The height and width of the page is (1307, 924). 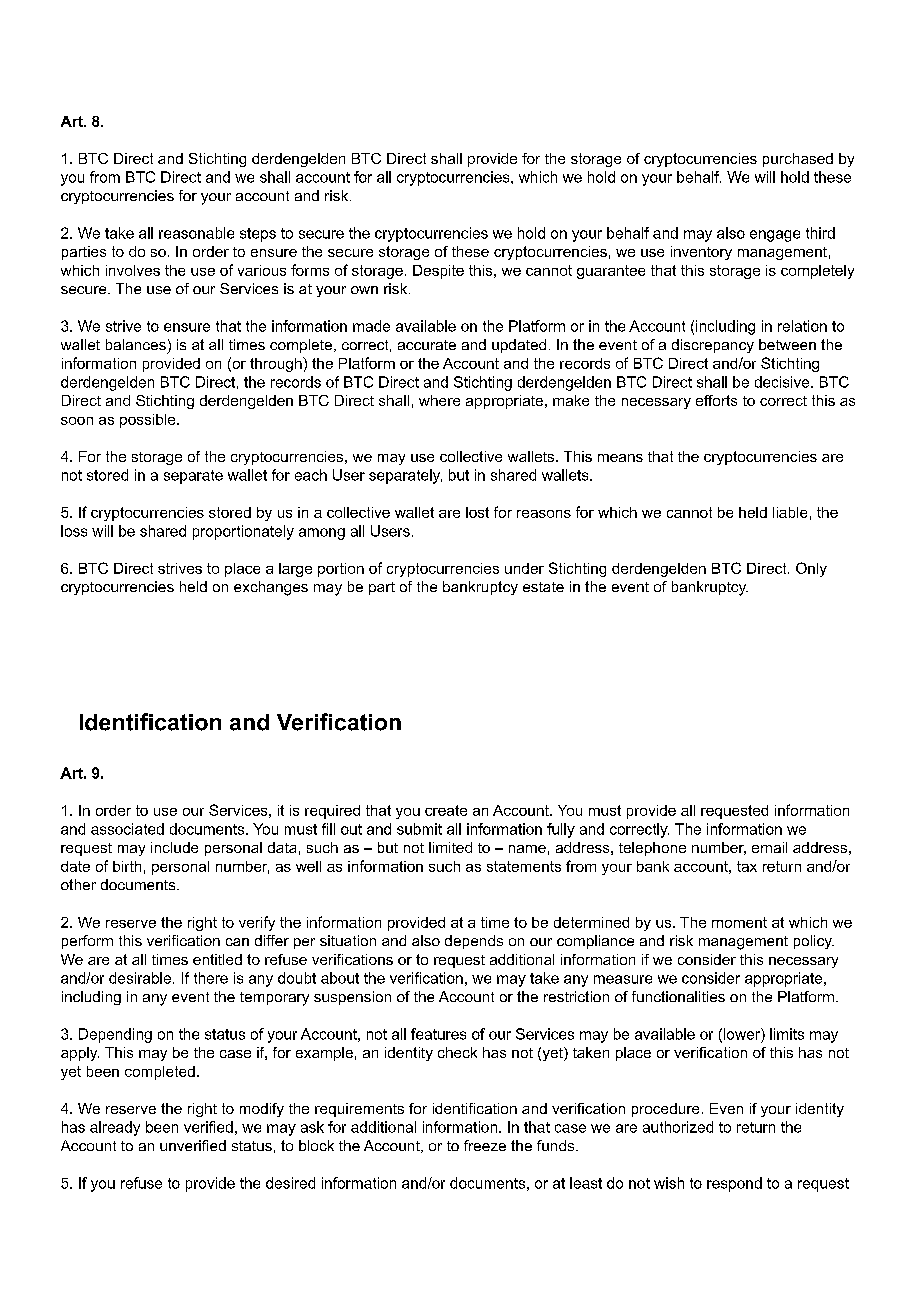 What do you see at coordinates (115, 1128) in the page?
I see `already` at bounding box center [115, 1128].
